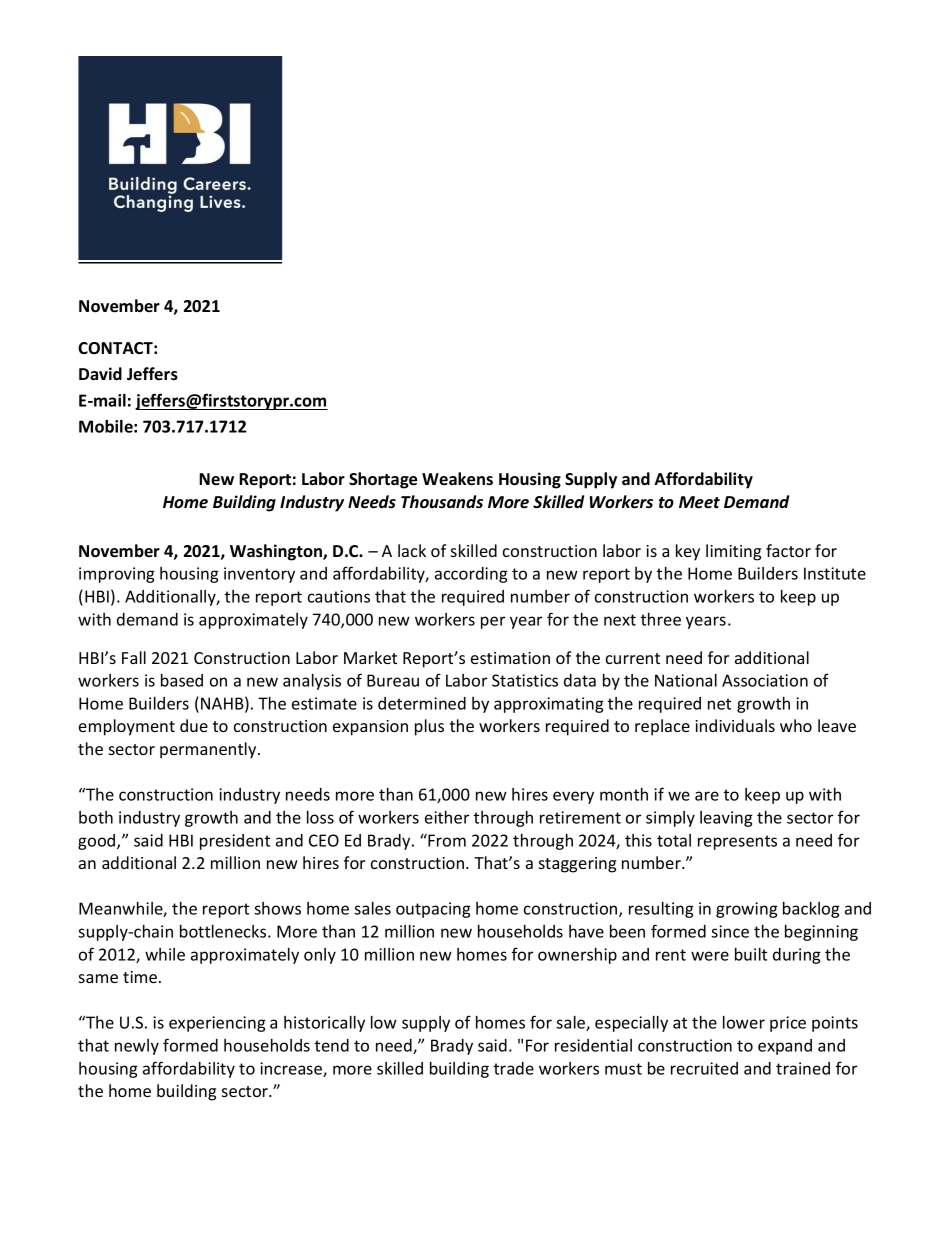 This screenshot has width=952, height=1233. What do you see at coordinates (471, 575) in the screenshot?
I see `according` at bounding box center [471, 575].
